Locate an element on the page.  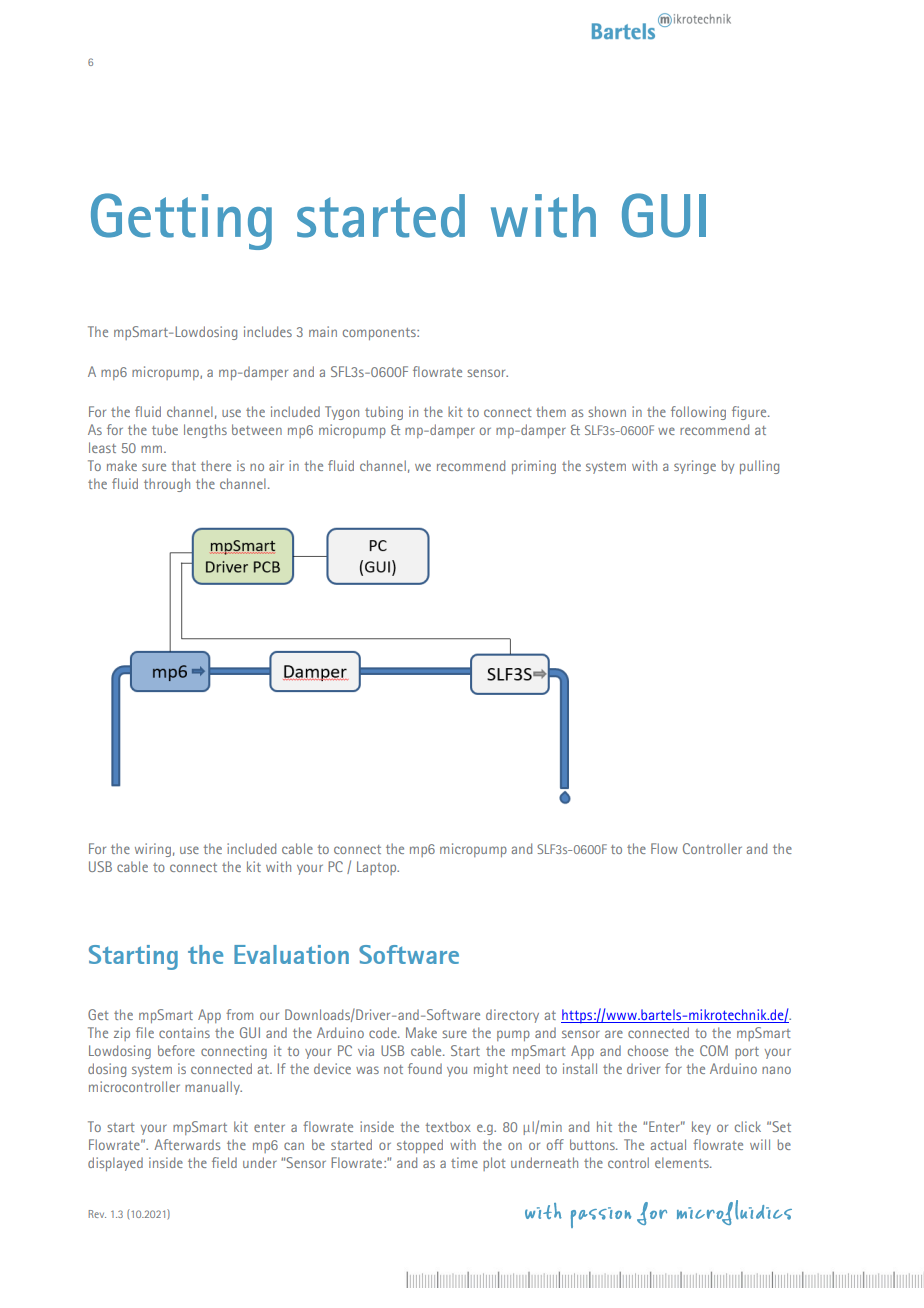
Laptop is located at coordinates (378, 868).
